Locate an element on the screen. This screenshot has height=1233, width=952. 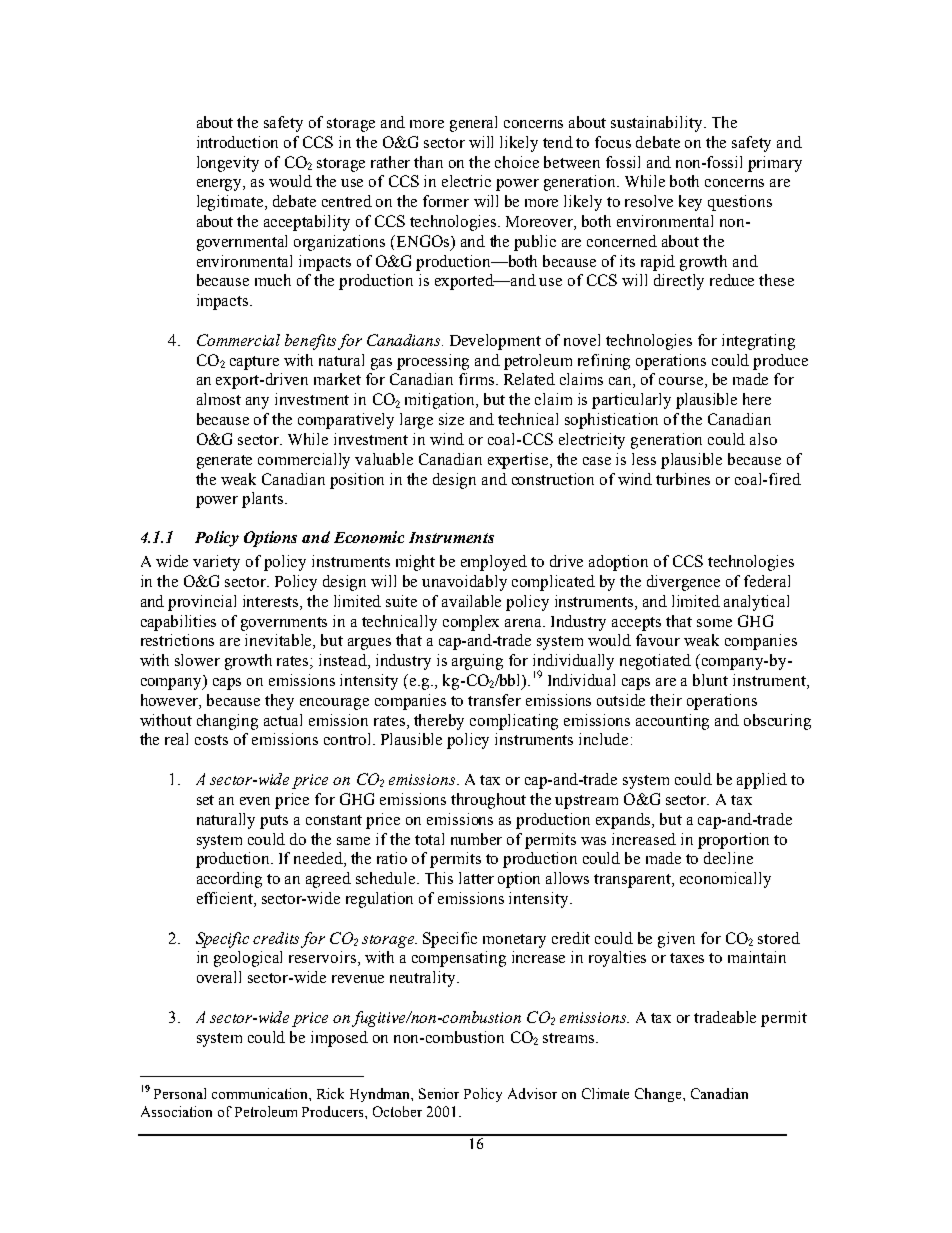
throughout is located at coordinates (488, 801).
